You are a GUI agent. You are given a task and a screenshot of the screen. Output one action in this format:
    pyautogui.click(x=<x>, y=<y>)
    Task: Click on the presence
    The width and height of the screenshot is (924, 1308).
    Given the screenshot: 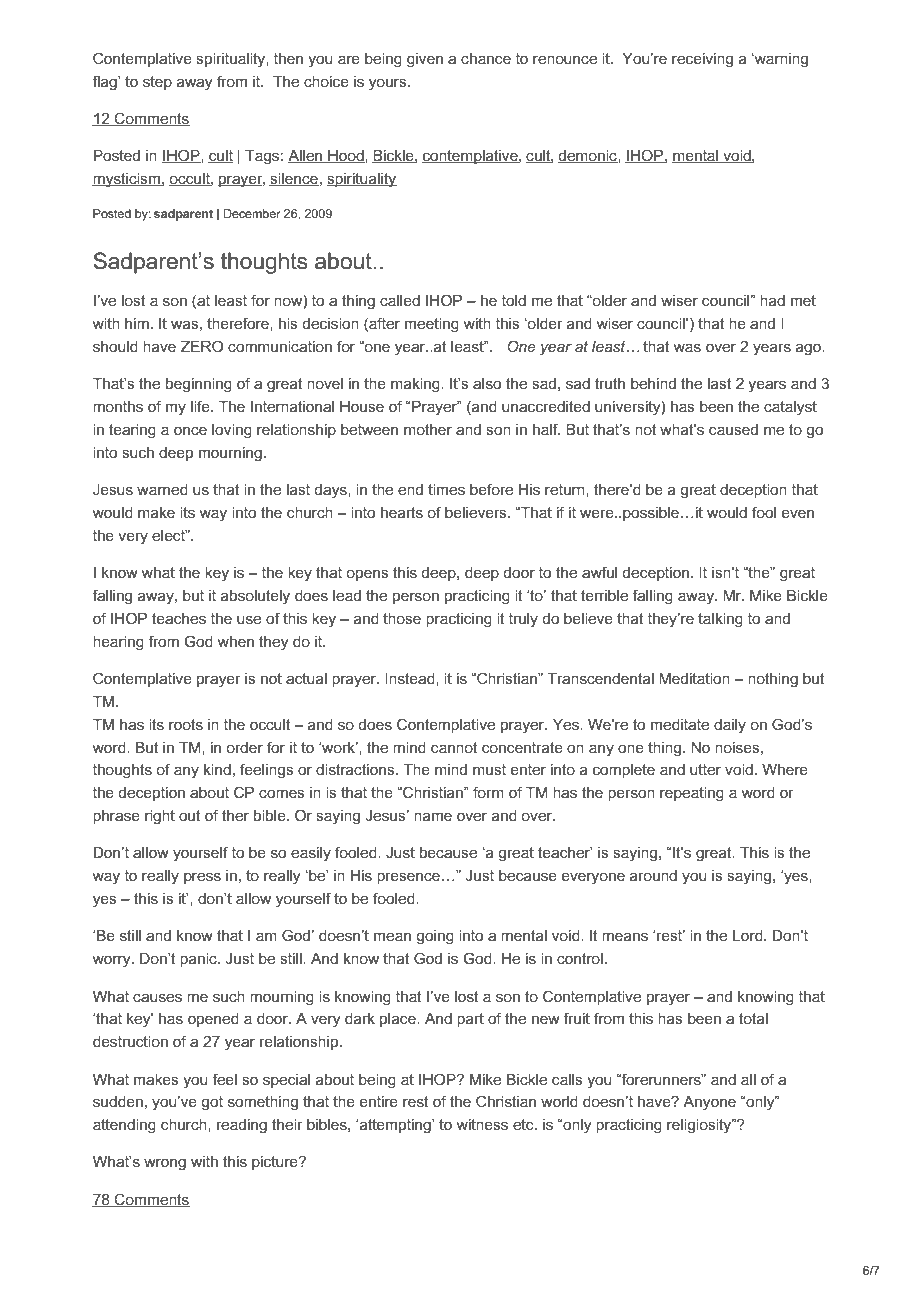 What is the action you would take?
    pyautogui.click(x=408, y=878)
